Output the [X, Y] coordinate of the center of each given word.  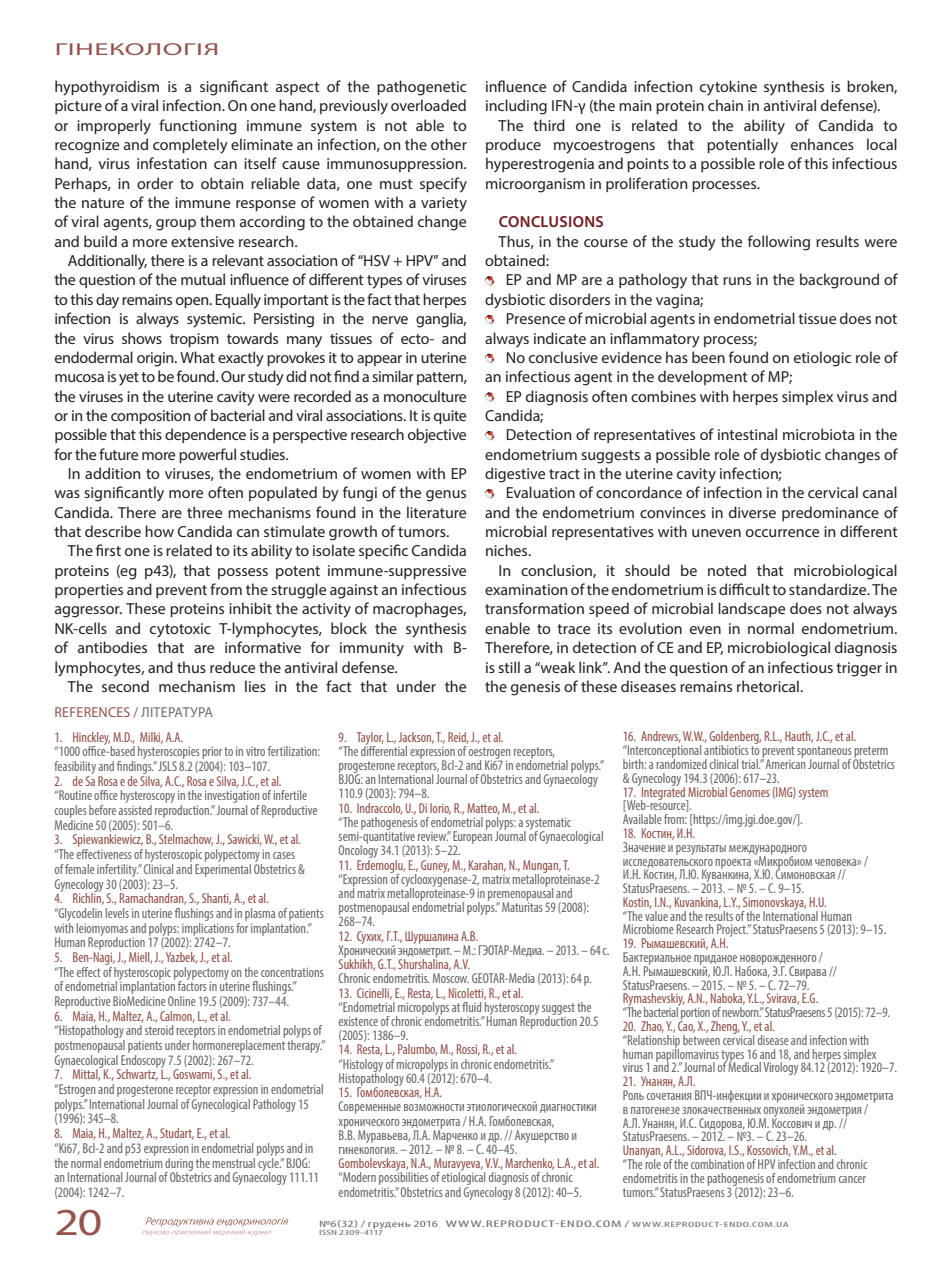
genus [446, 496]
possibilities [403, 1179]
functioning [198, 127]
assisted [135, 810]
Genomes [750, 790]
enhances [822, 144]
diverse [752, 512]
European [472, 837]
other [449, 144]
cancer [852, 1179]
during [179, 1165]
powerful [207, 455]
